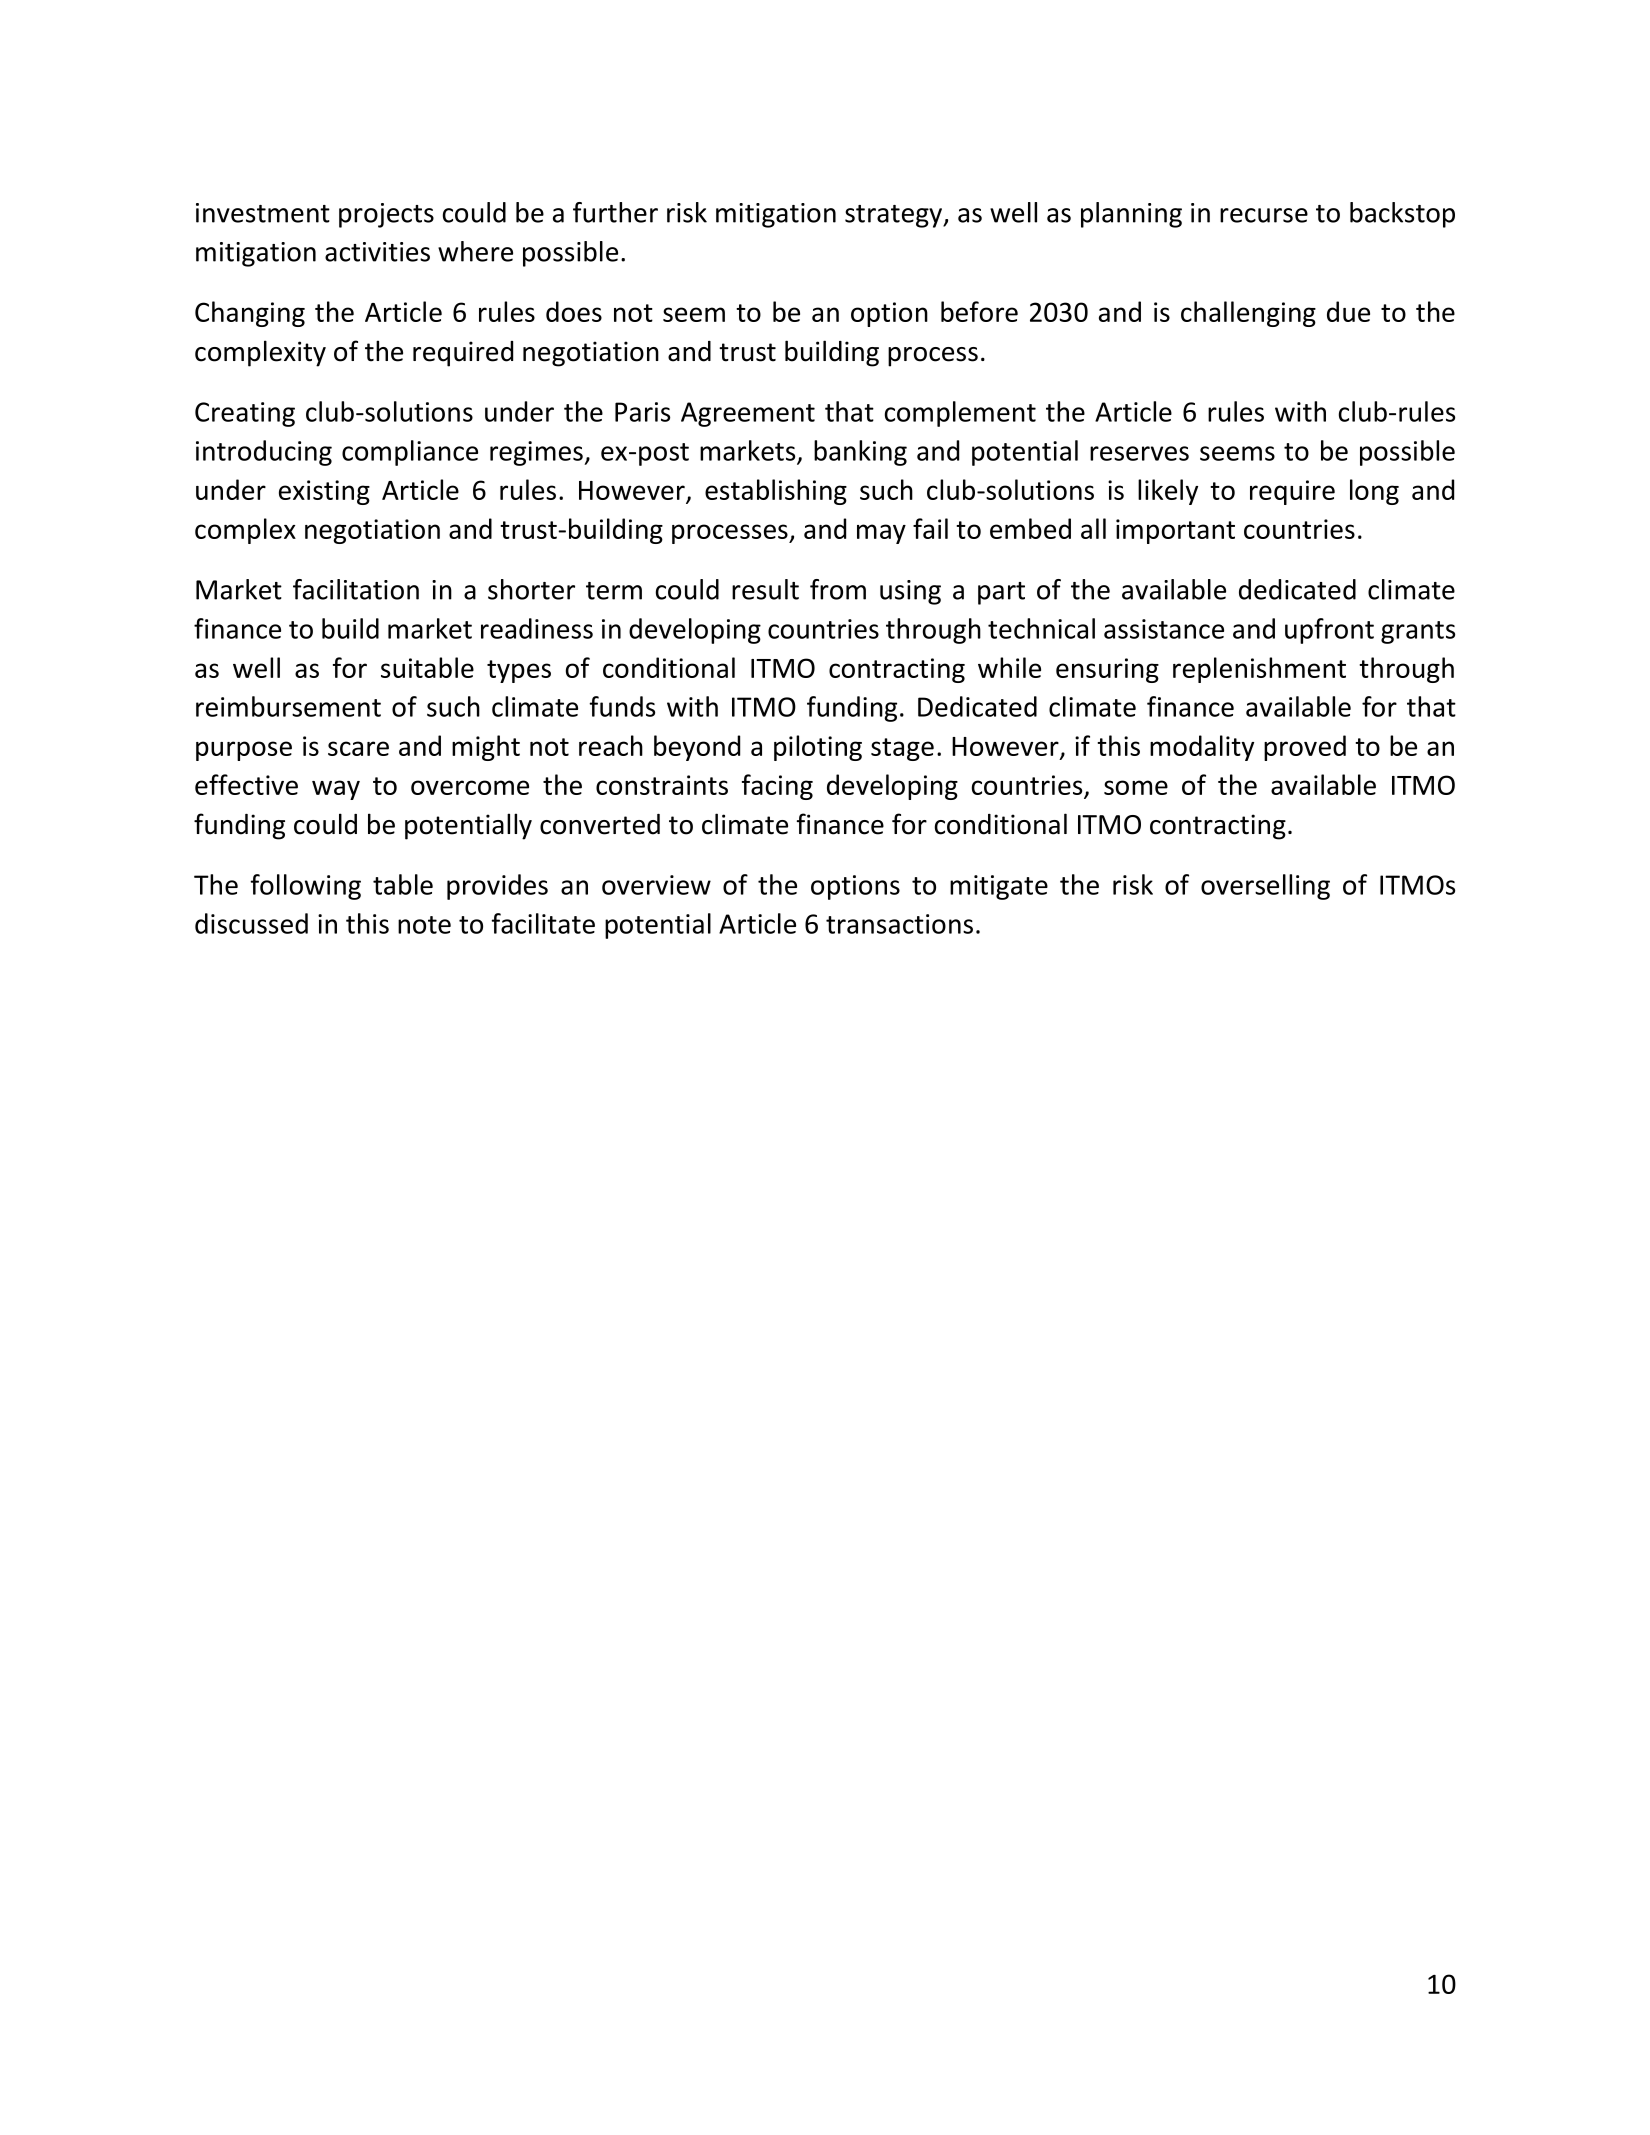  I want to click on recurse, so click(1264, 215).
